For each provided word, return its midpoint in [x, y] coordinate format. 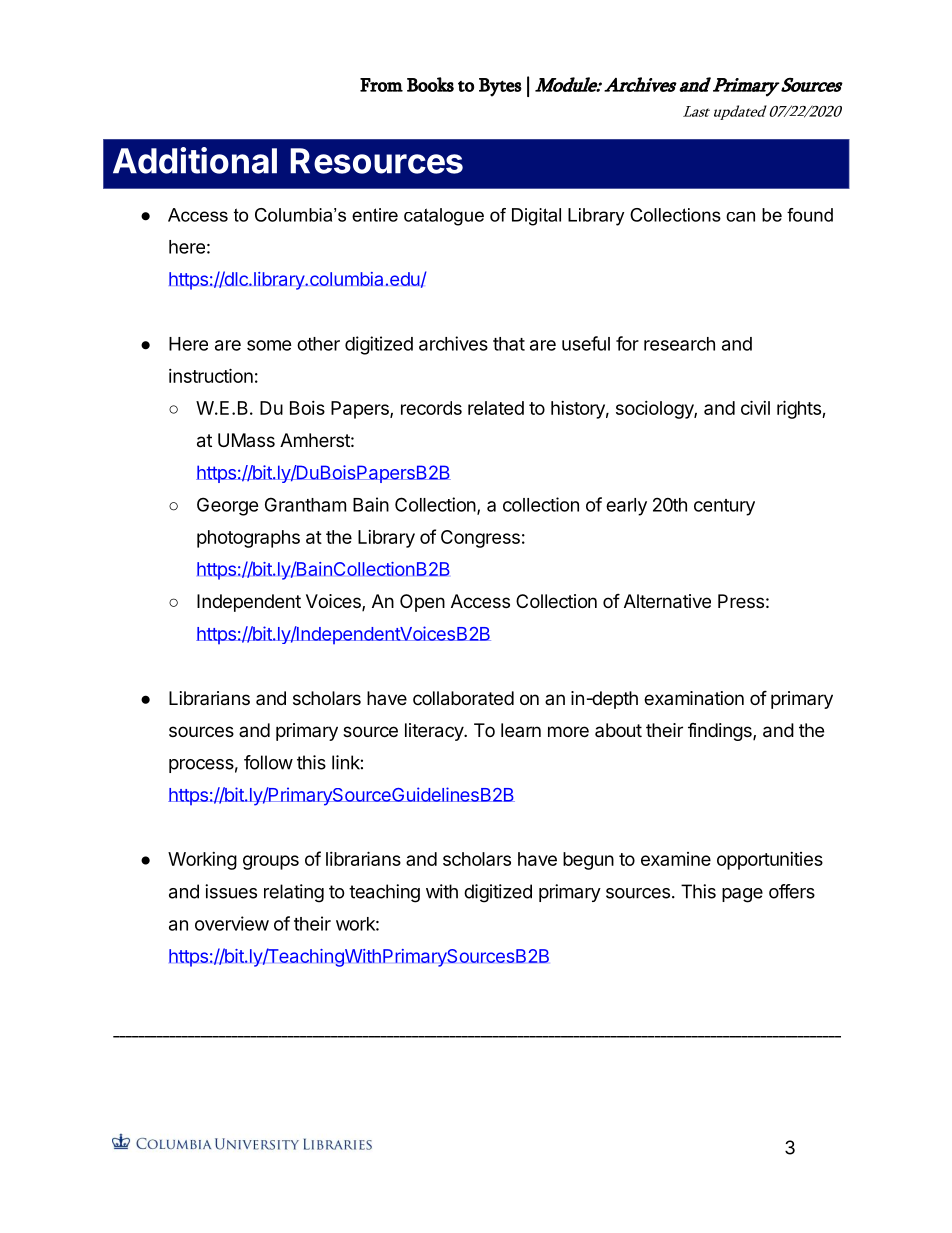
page [742, 895]
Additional [195, 160]
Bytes [500, 87]
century [724, 507]
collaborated [463, 698]
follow [268, 762]
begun [588, 861]
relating [294, 893]
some [269, 345]
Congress [480, 539]
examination [694, 698]
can [740, 216]
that [509, 344]
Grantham [305, 504]
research [679, 344]
